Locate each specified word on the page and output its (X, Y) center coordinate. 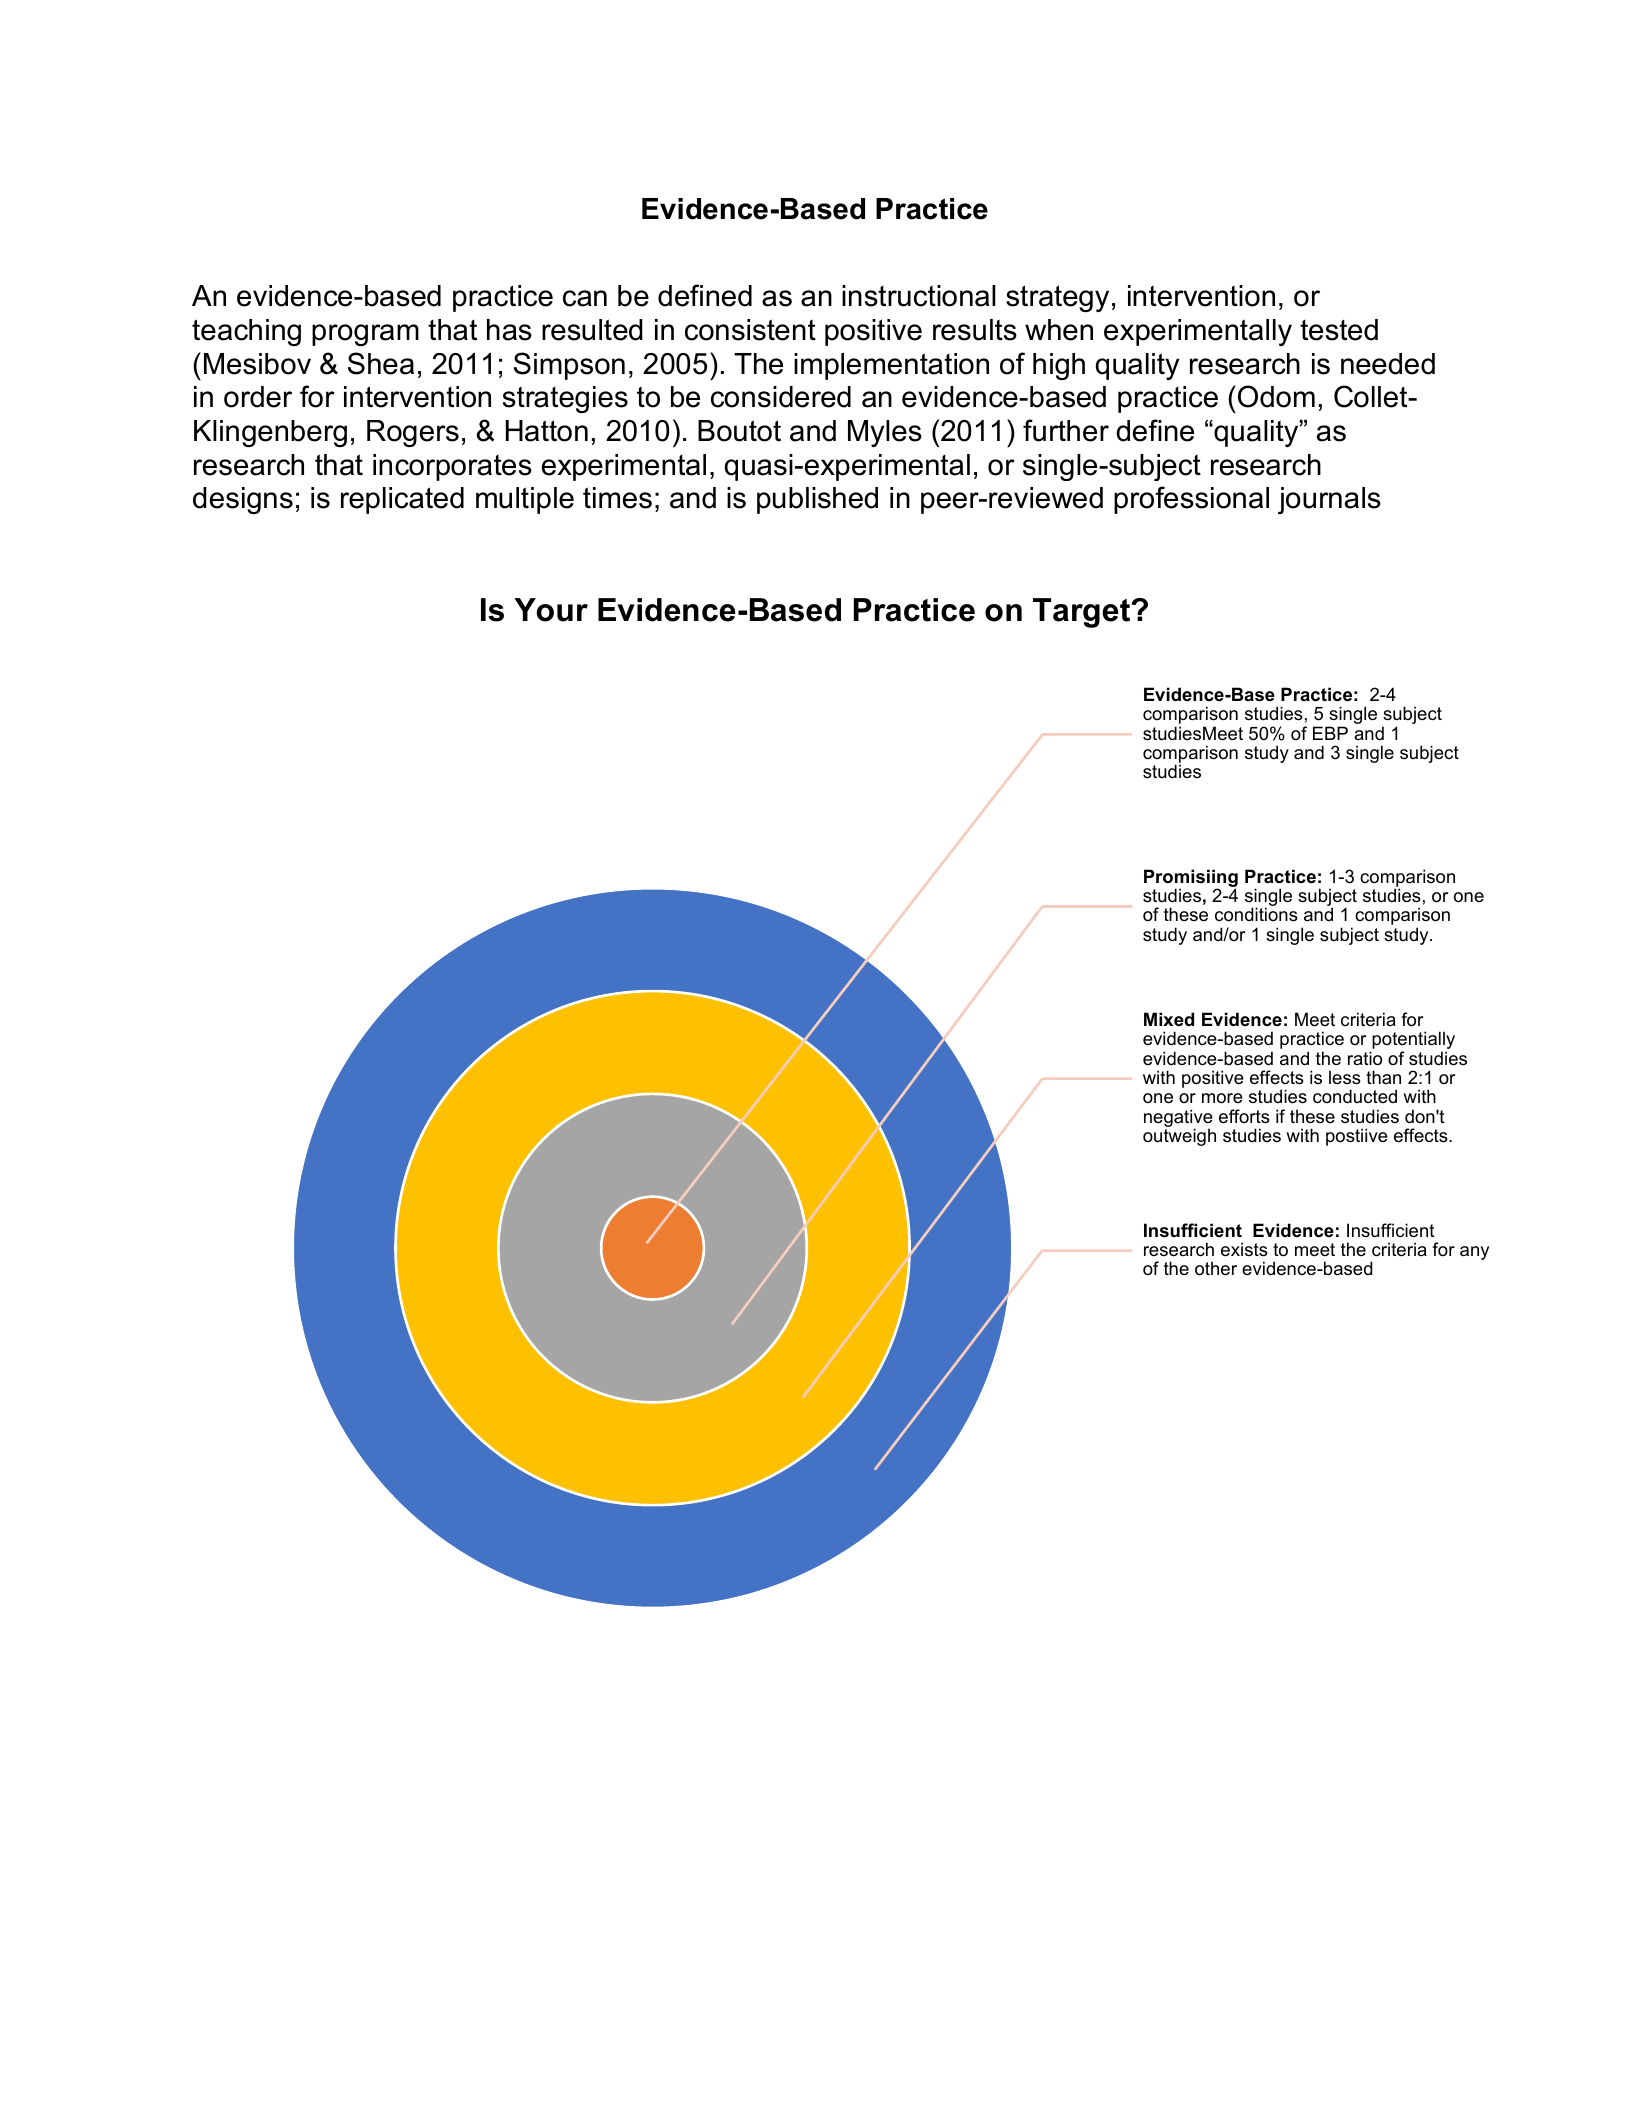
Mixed (1169, 1019)
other (1216, 1268)
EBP (1330, 733)
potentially (1412, 1041)
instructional (919, 296)
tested (1339, 330)
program (365, 335)
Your (551, 610)
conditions (1256, 914)
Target (1083, 613)
